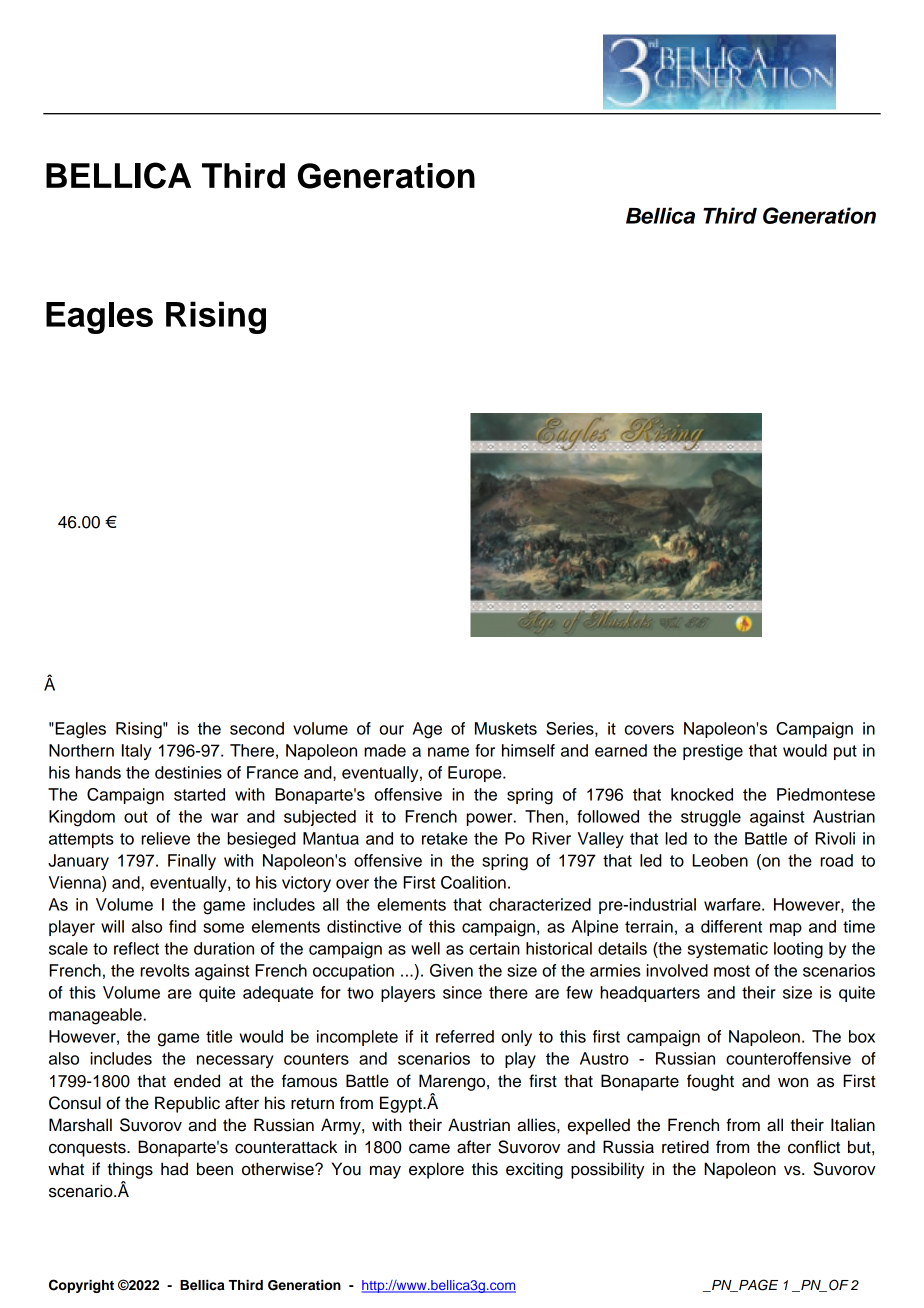  I want to click on Coalition, so click(473, 882).
